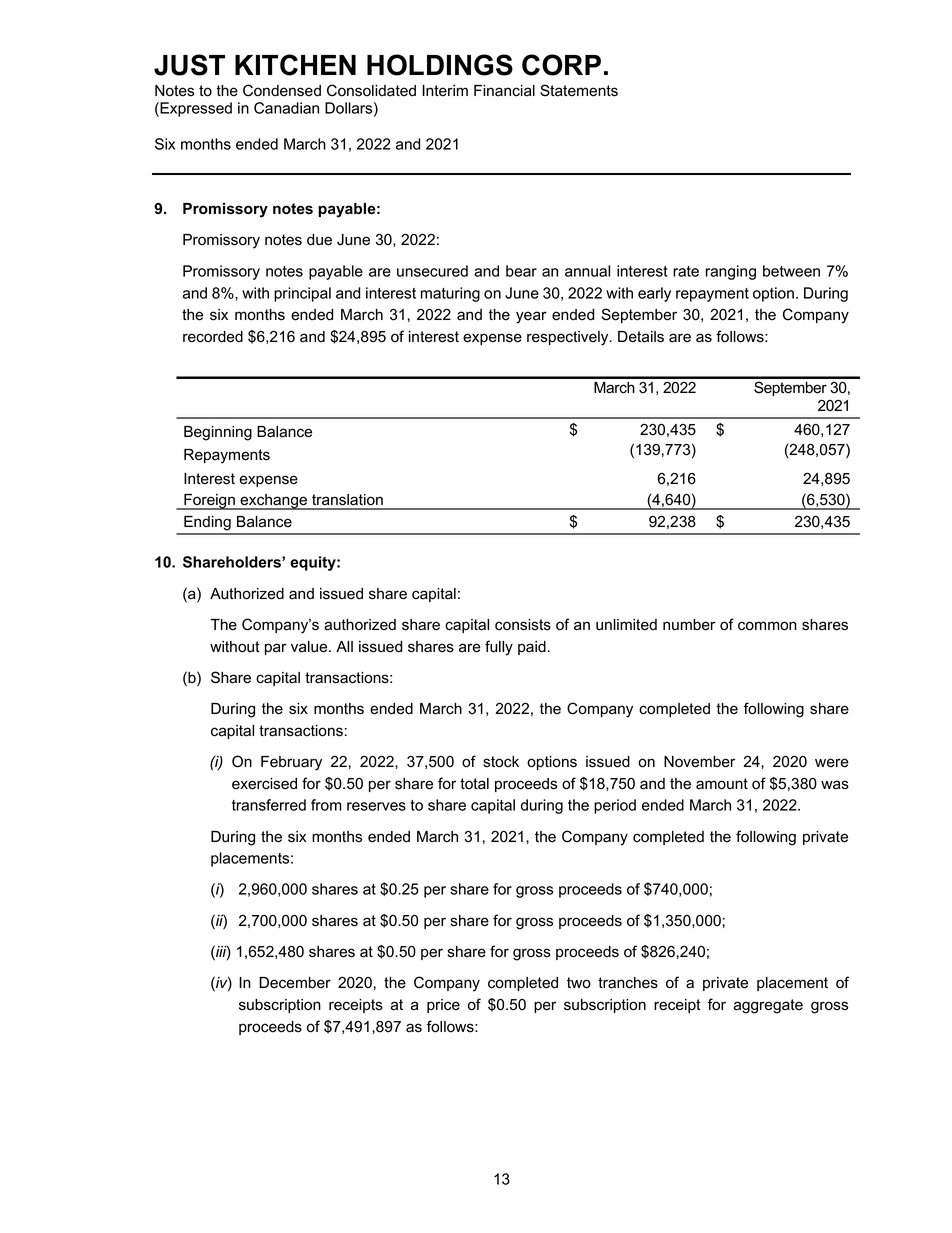  Describe the element at coordinates (499, 648) in the screenshot. I see `fully` at that location.
